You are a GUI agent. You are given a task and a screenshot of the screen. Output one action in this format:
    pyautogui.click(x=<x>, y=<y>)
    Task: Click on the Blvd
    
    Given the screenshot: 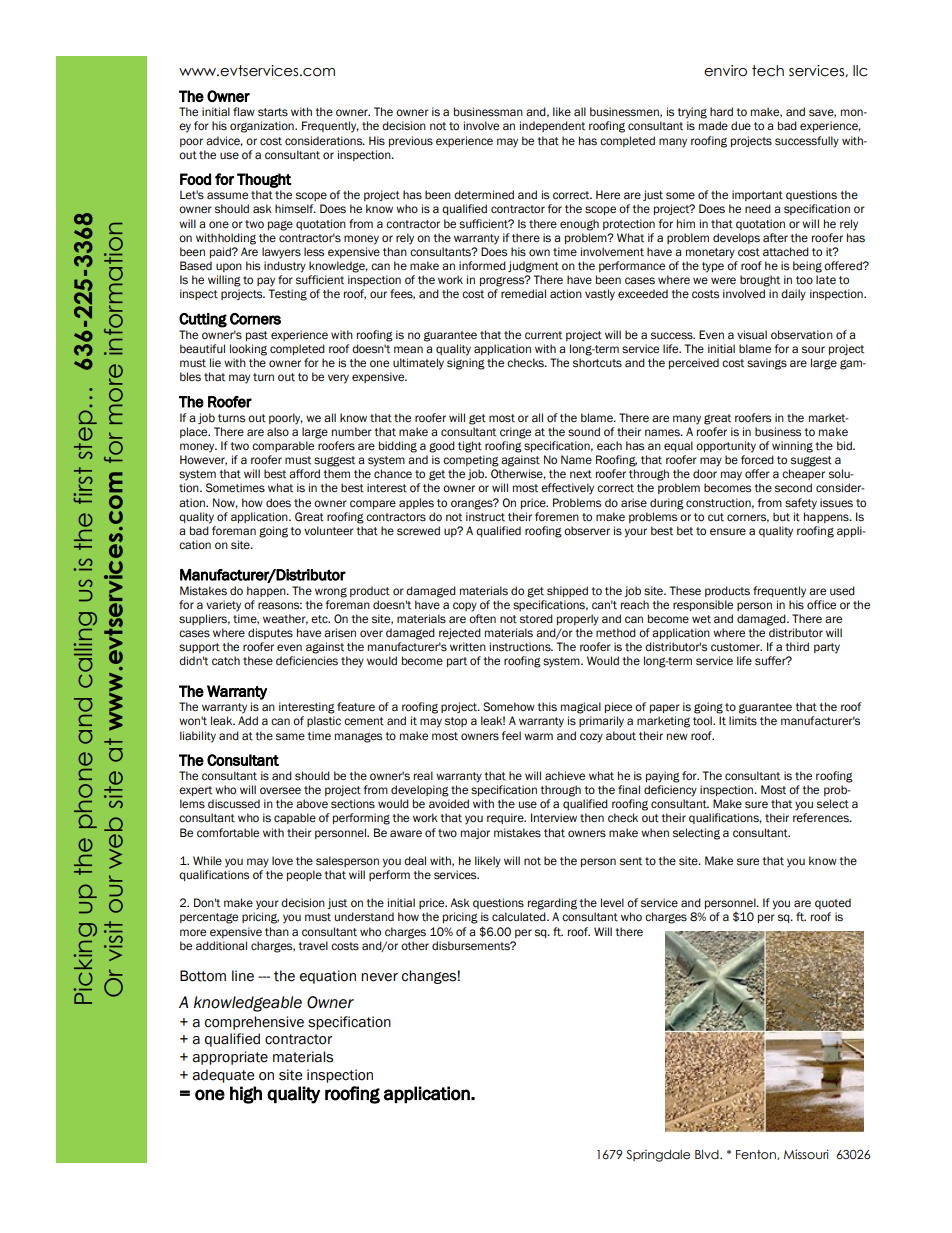 What is the action you would take?
    pyautogui.click(x=708, y=1154)
